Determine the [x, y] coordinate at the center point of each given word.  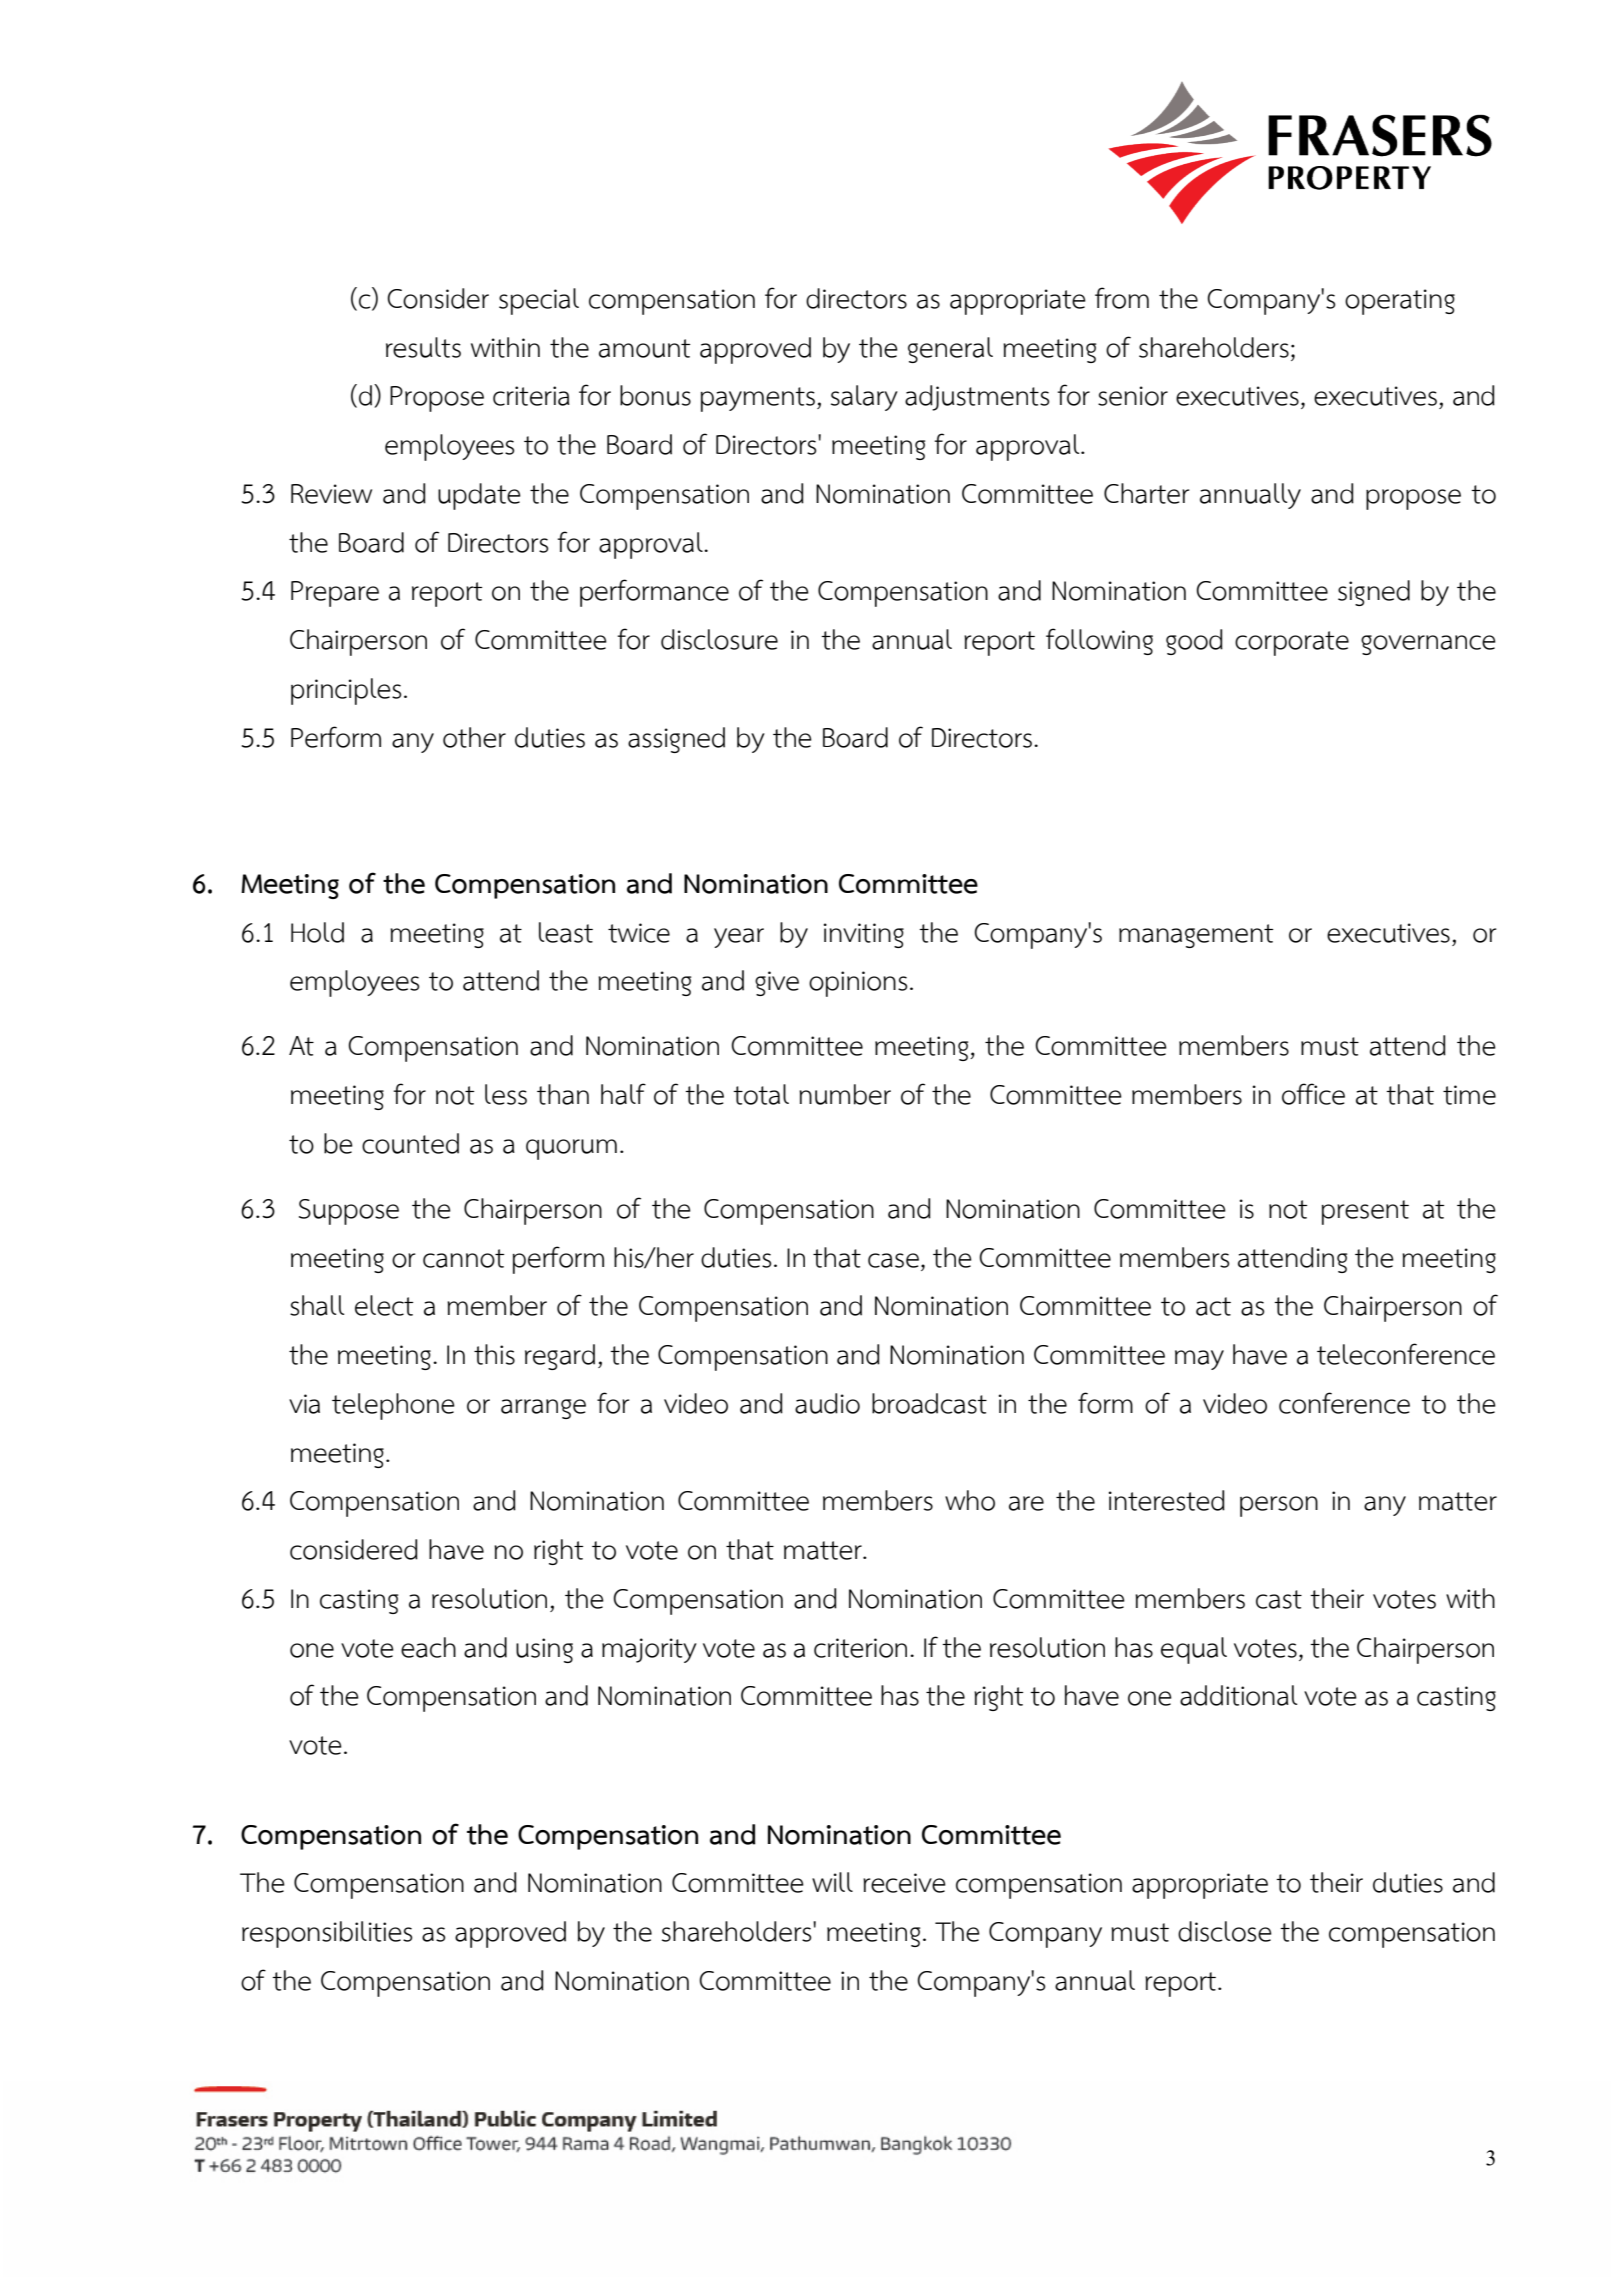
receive [904, 1883]
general [950, 350]
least [566, 932]
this [494, 1354]
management [1196, 936]
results [423, 347]
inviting [864, 935]
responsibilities [327, 1934]
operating [1400, 302]
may [1199, 1360]
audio [827, 1403]
